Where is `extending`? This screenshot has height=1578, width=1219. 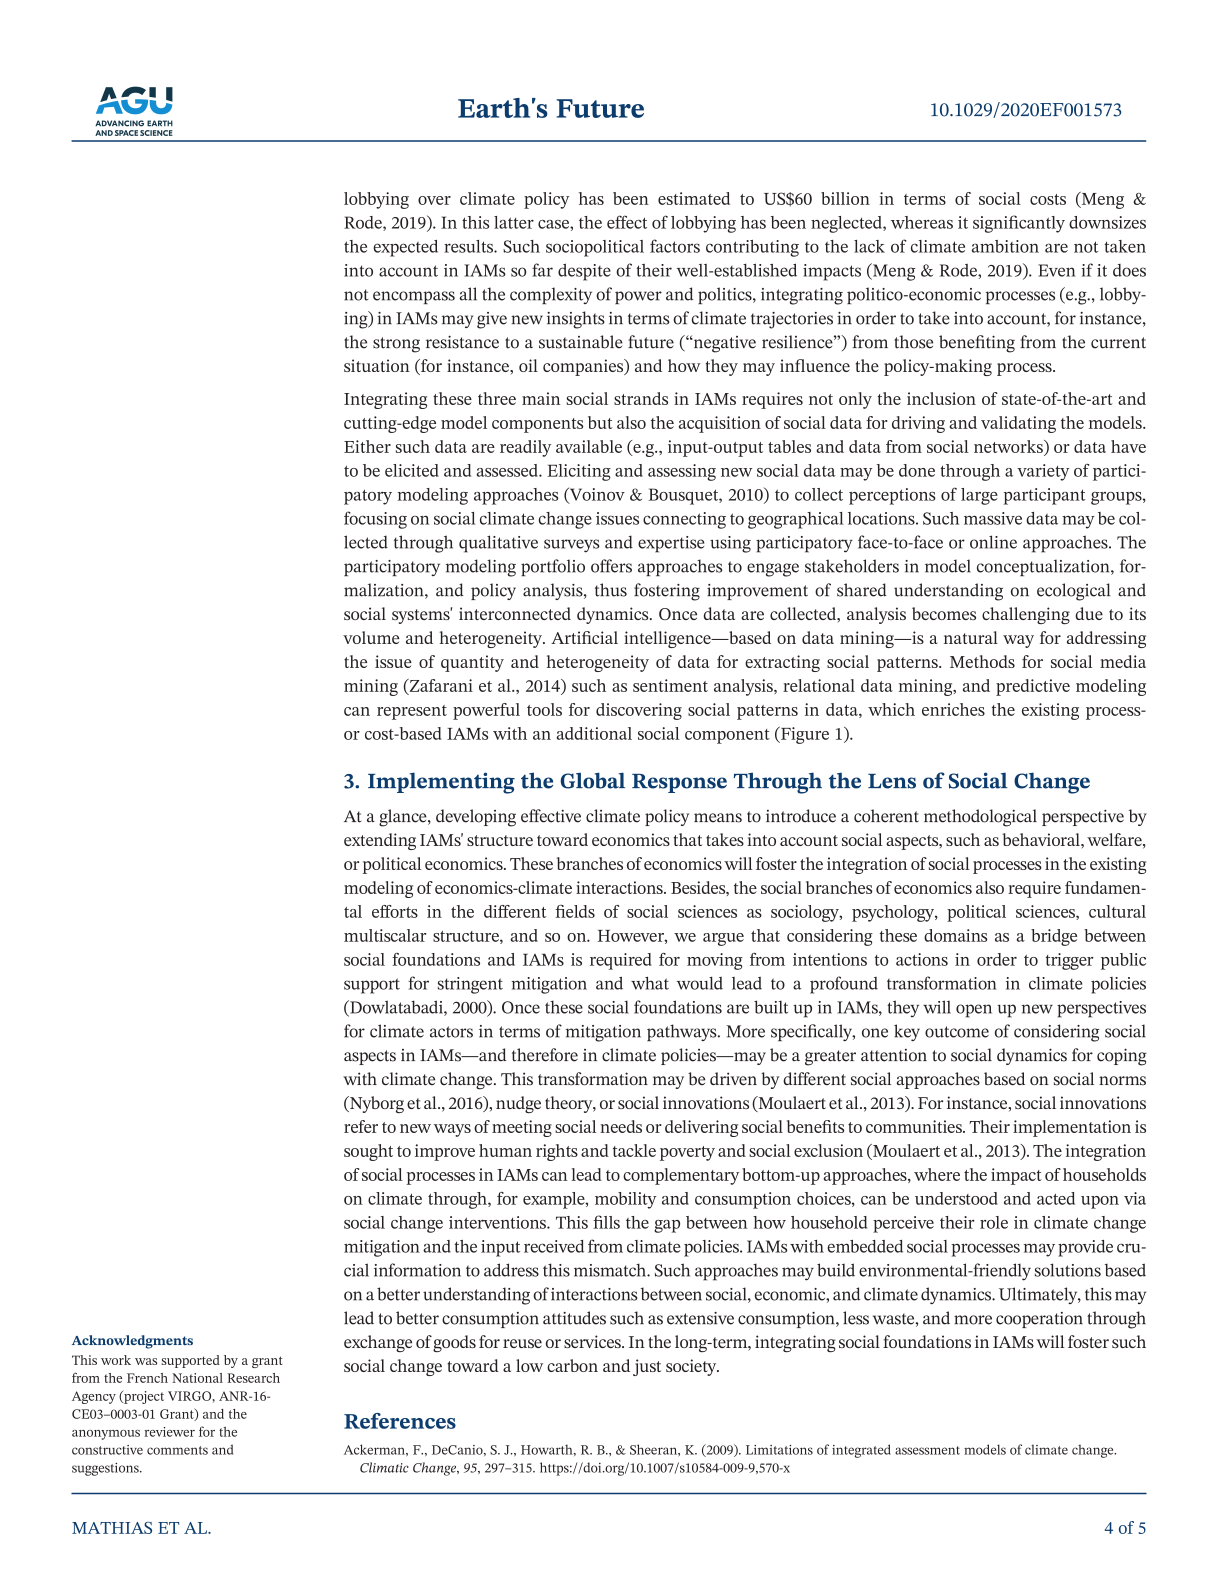 extending is located at coordinates (380, 841).
